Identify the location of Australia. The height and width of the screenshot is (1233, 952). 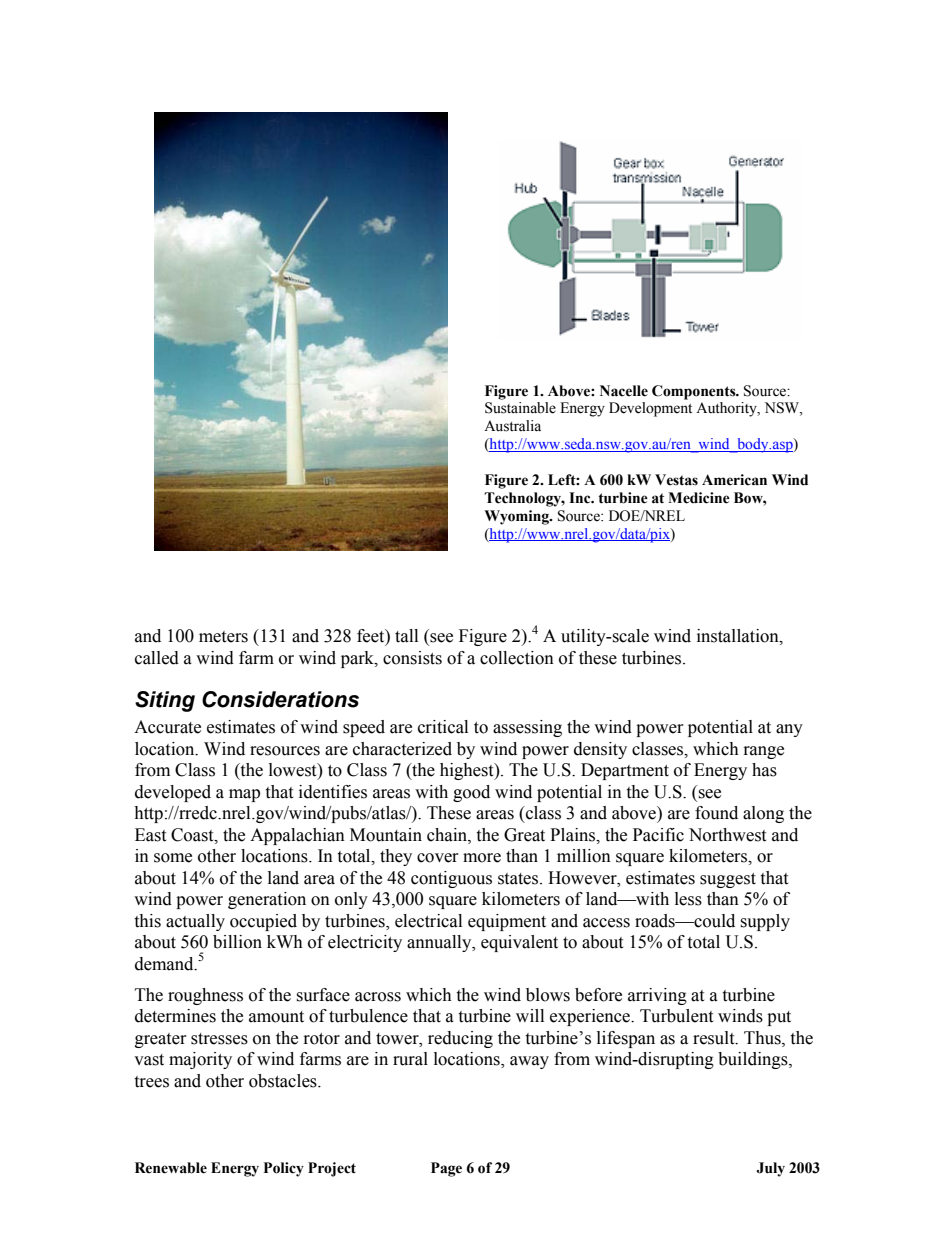
(512, 426).
